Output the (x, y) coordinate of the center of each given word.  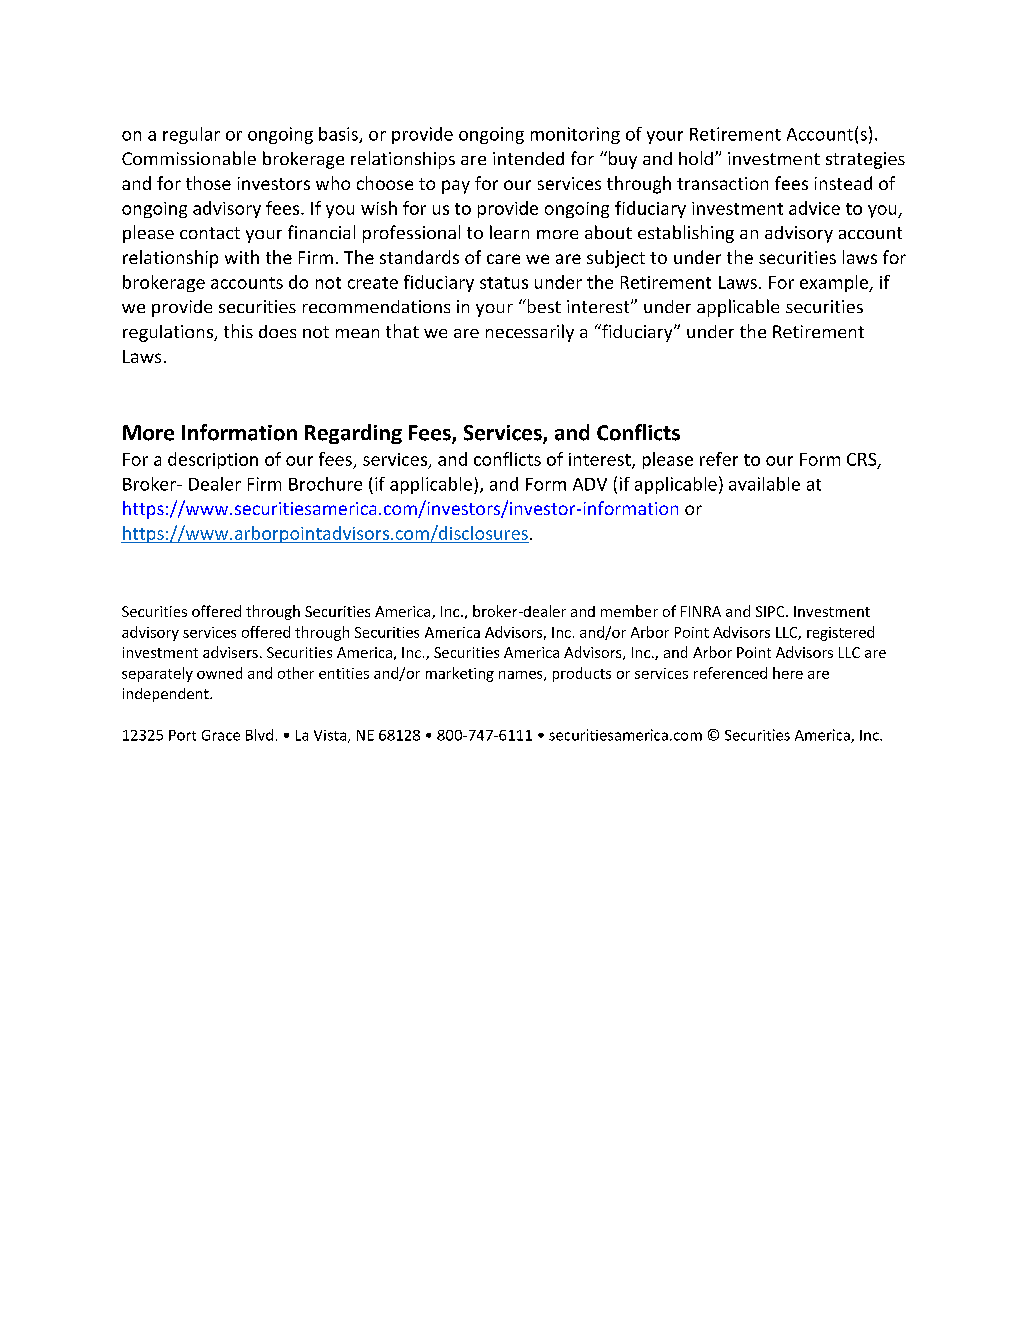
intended (528, 158)
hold (696, 158)
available (764, 484)
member (629, 611)
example (835, 283)
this (238, 331)
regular (191, 135)
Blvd (259, 735)
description (213, 460)
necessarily (530, 333)
